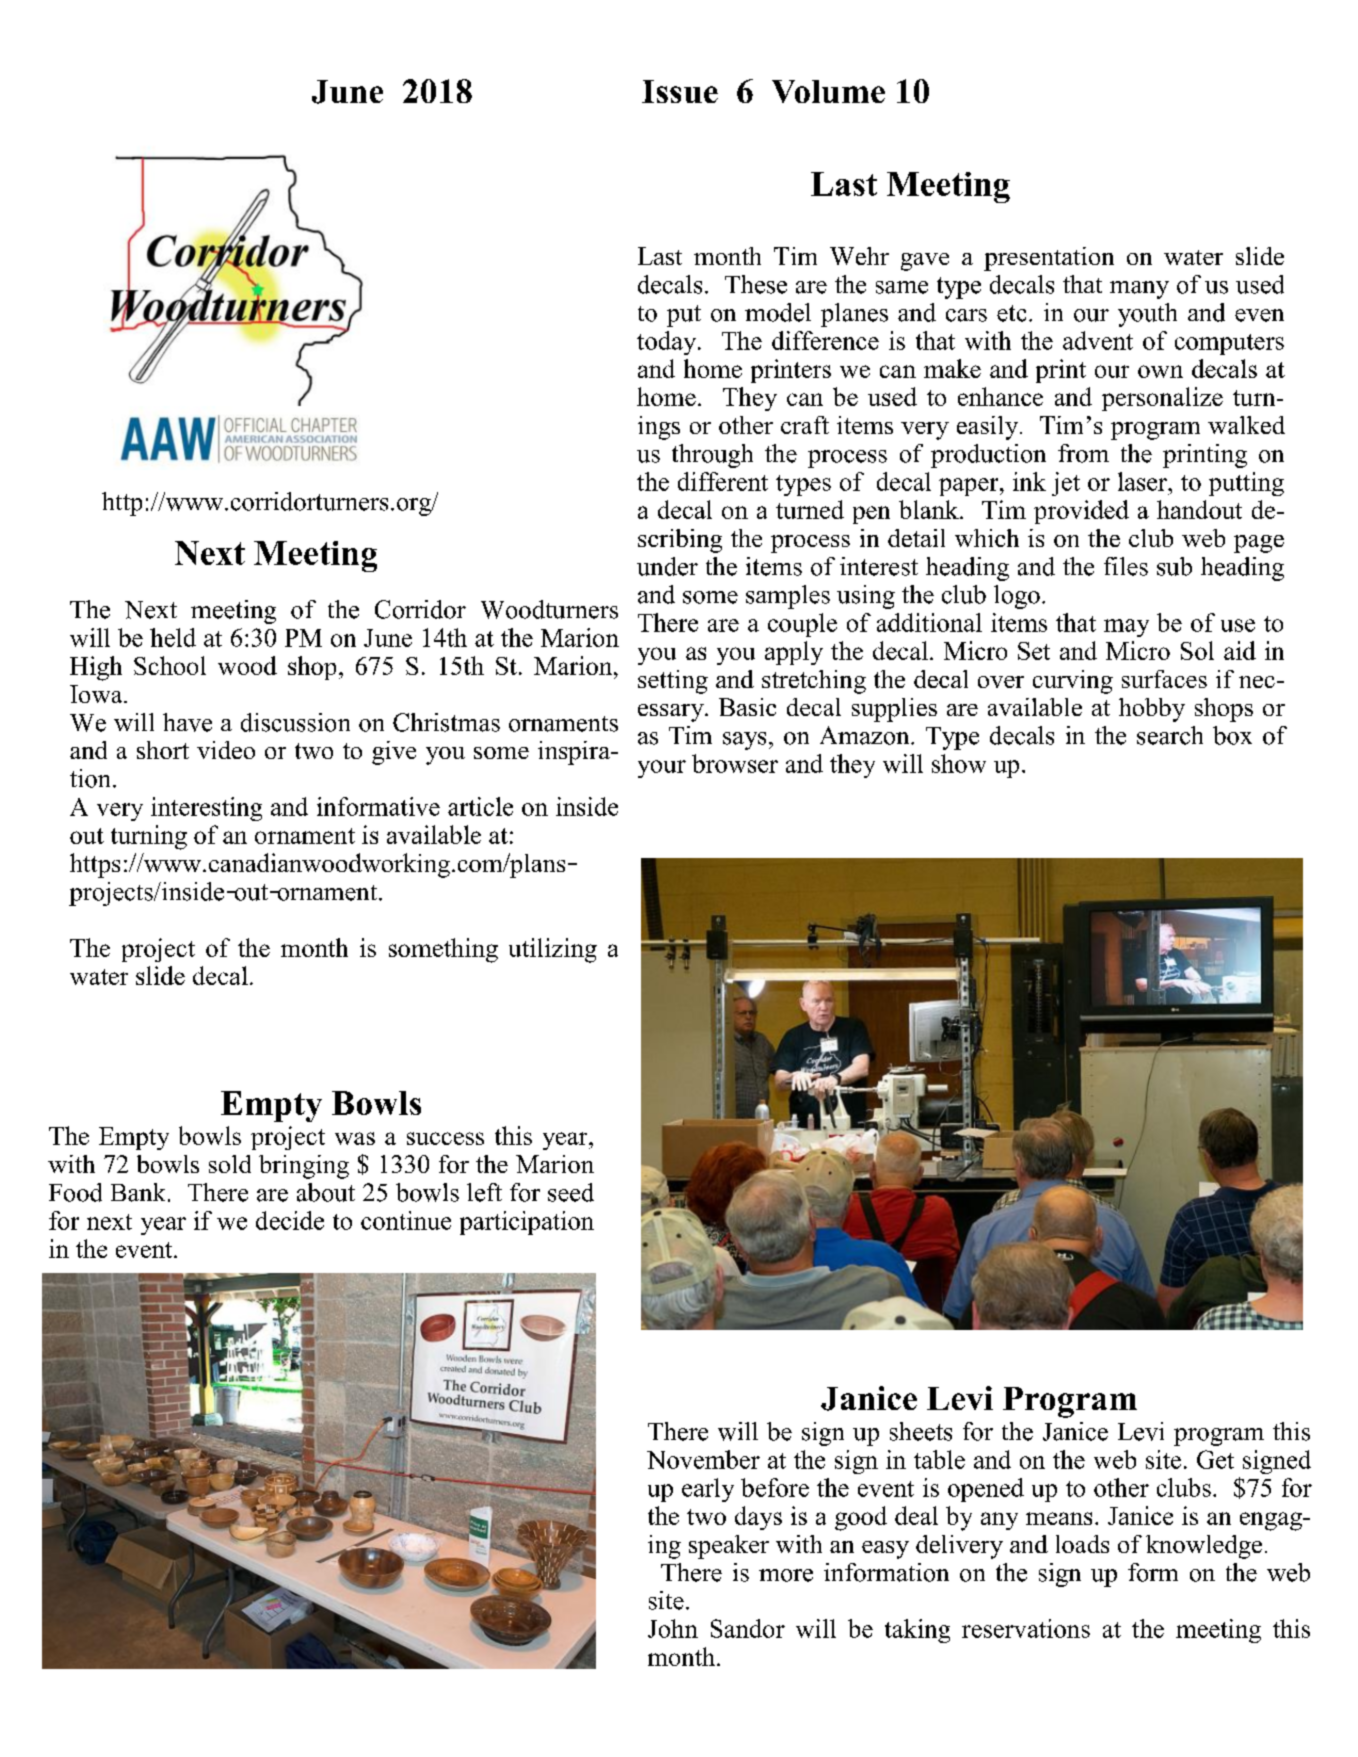 The image size is (1358, 1757). I want to click on Volume, so click(828, 91).
